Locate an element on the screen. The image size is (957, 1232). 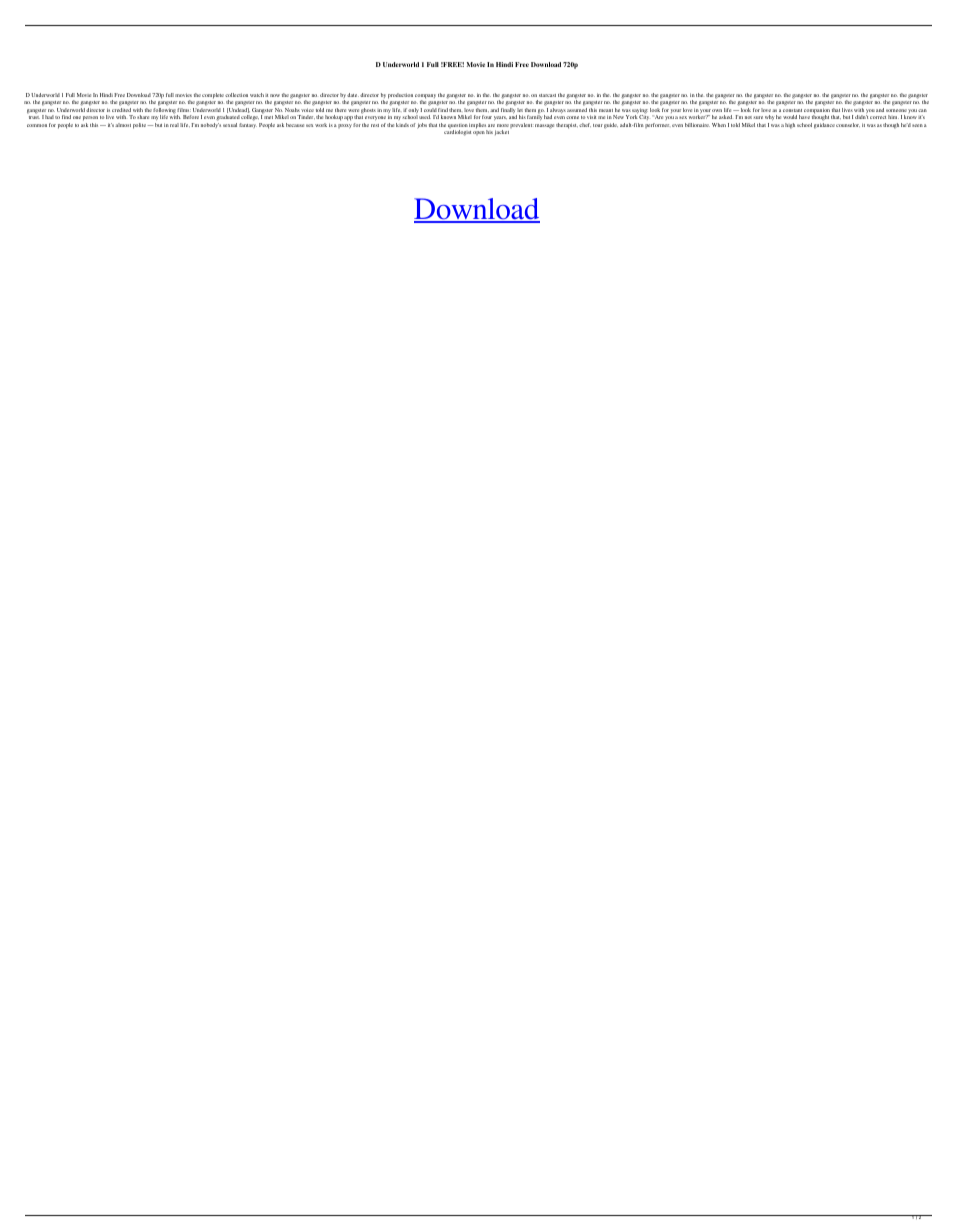
there is located at coordinates (340, 110).
